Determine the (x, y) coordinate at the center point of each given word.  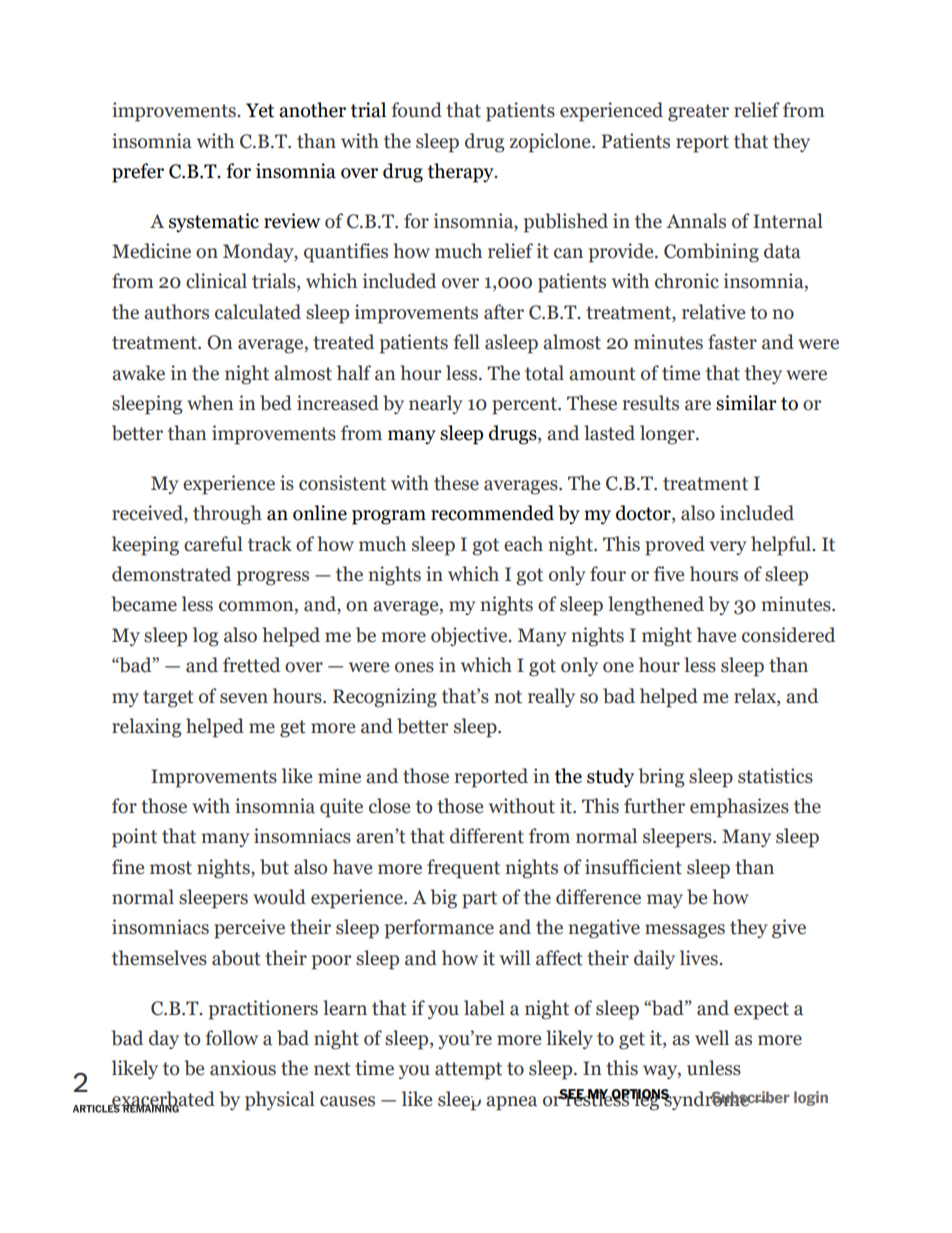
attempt (468, 1071)
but (274, 867)
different (487, 836)
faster (732, 342)
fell (466, 342)
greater (698, 113)
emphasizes (739, 808)
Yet (260, 110)
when (210, 403)
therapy (462, 173)
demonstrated (171, 574)
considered (788, 635)
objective (470, 637)
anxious (243, 1068)
